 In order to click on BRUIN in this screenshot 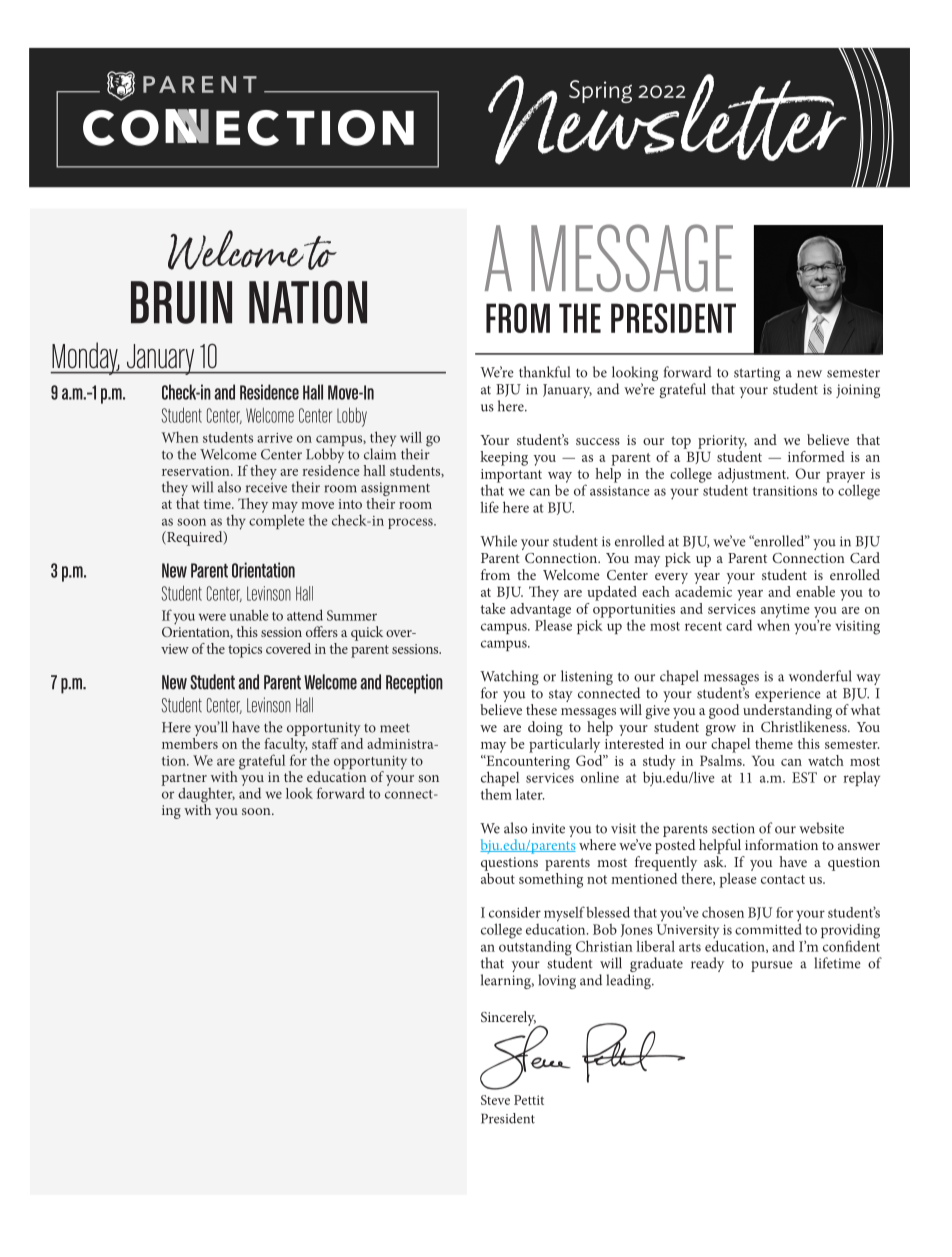, I will do `click(181, 302)`.
